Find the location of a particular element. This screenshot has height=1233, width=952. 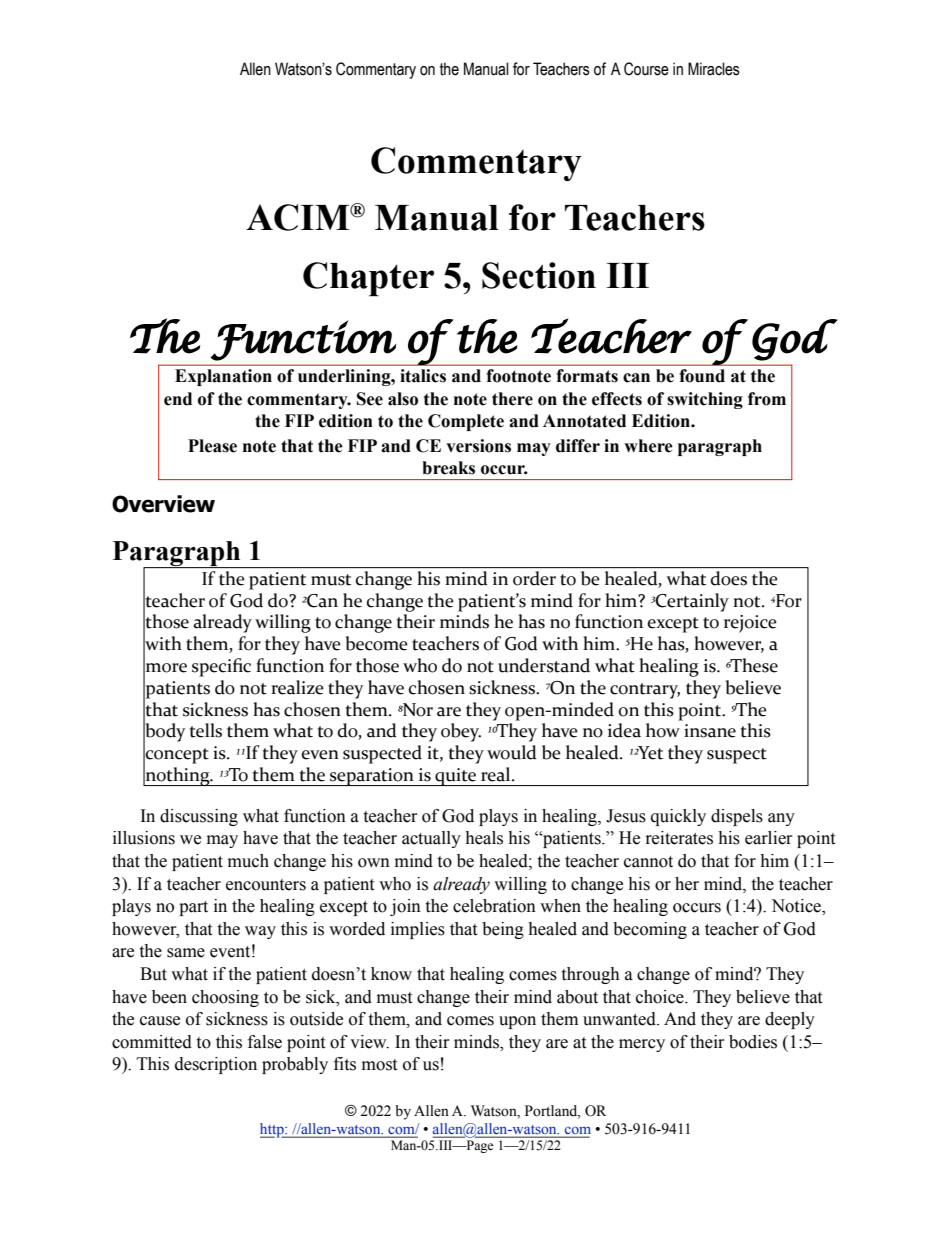

description is located at coordinates (216, 1065).
